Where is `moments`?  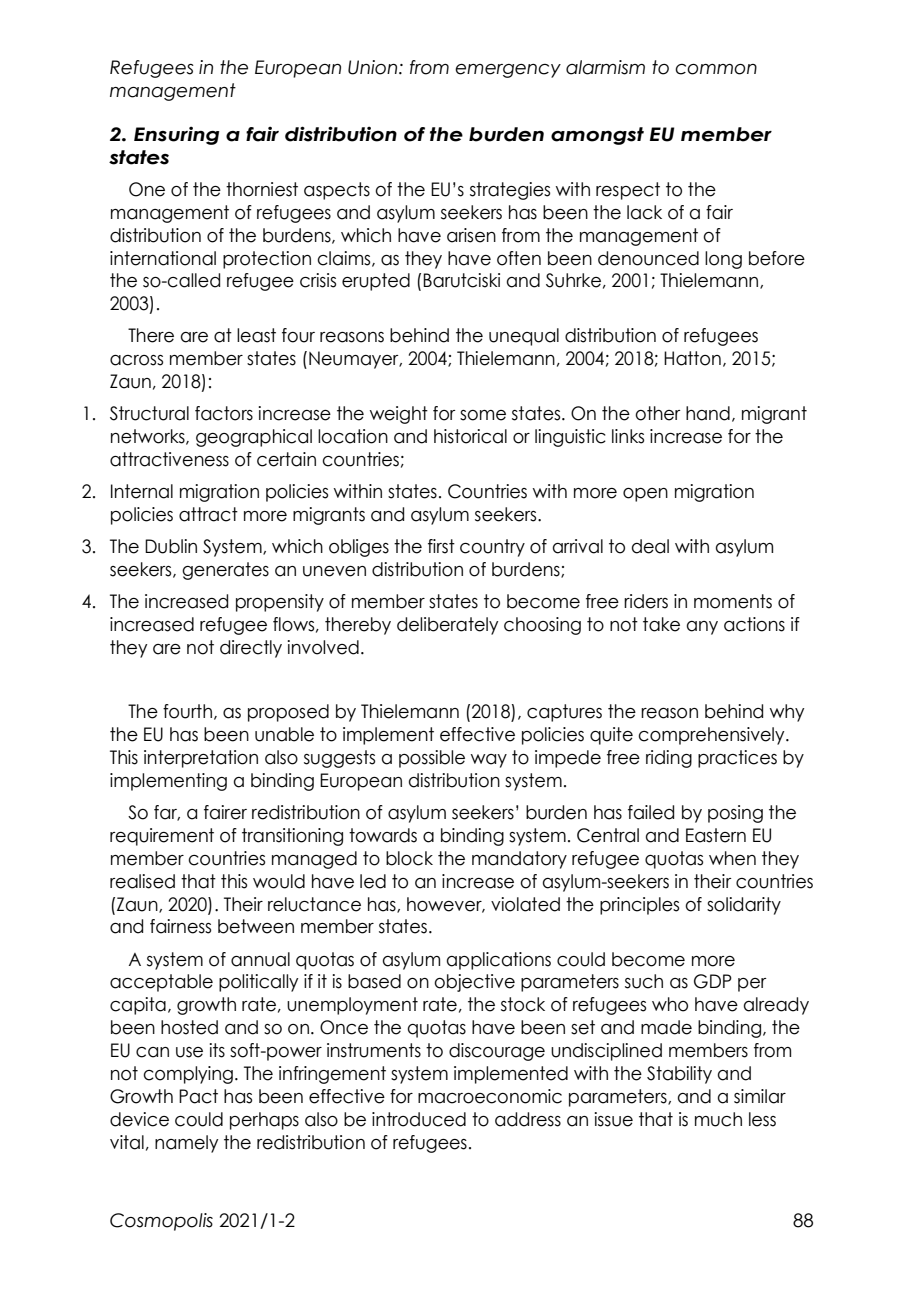 moments is located at coordinates (733, 601).
